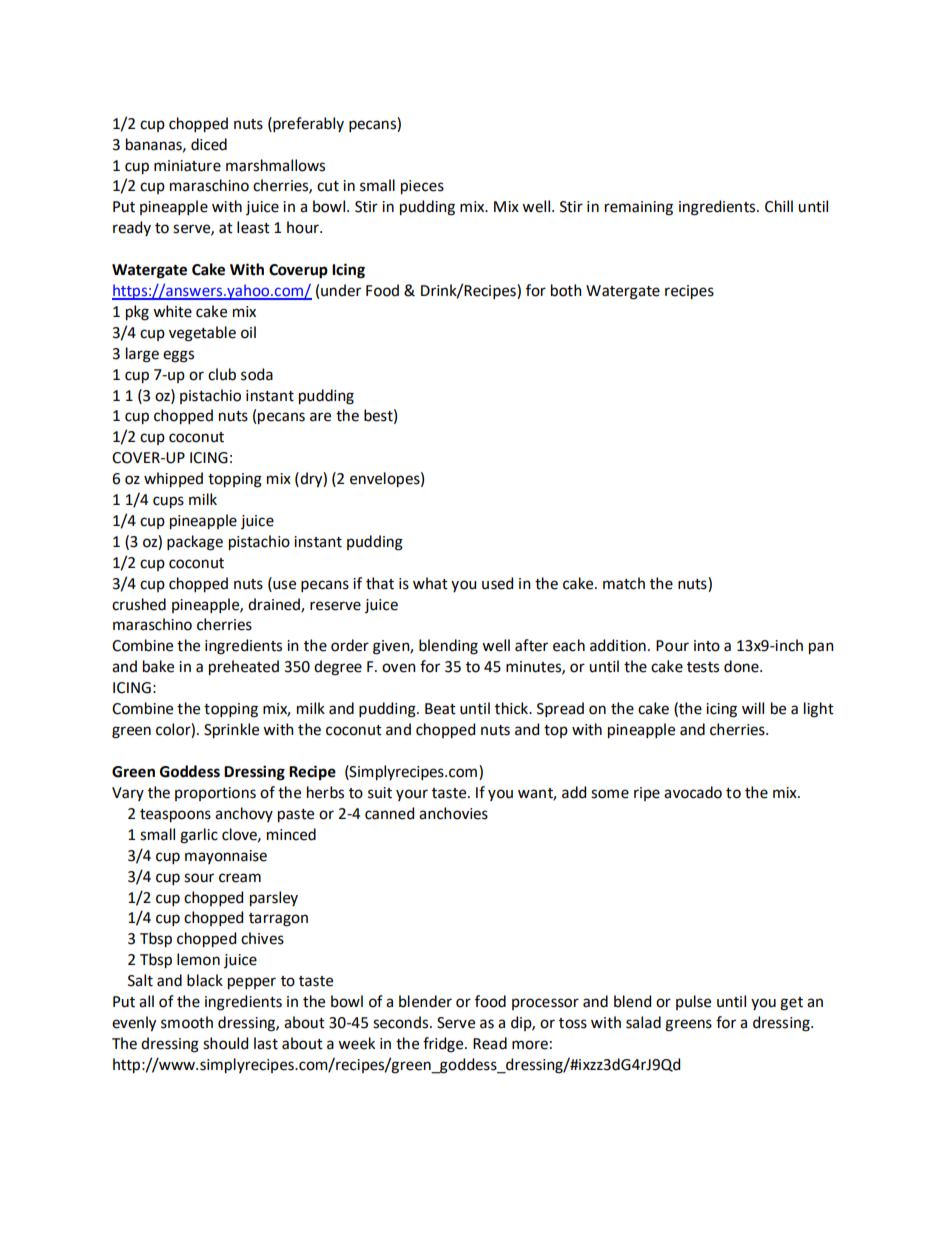 The width and height of the page is (952, 1233). Describe the element at coordinates (231, 730) in the page. I see `Sprinkle` at that location.
